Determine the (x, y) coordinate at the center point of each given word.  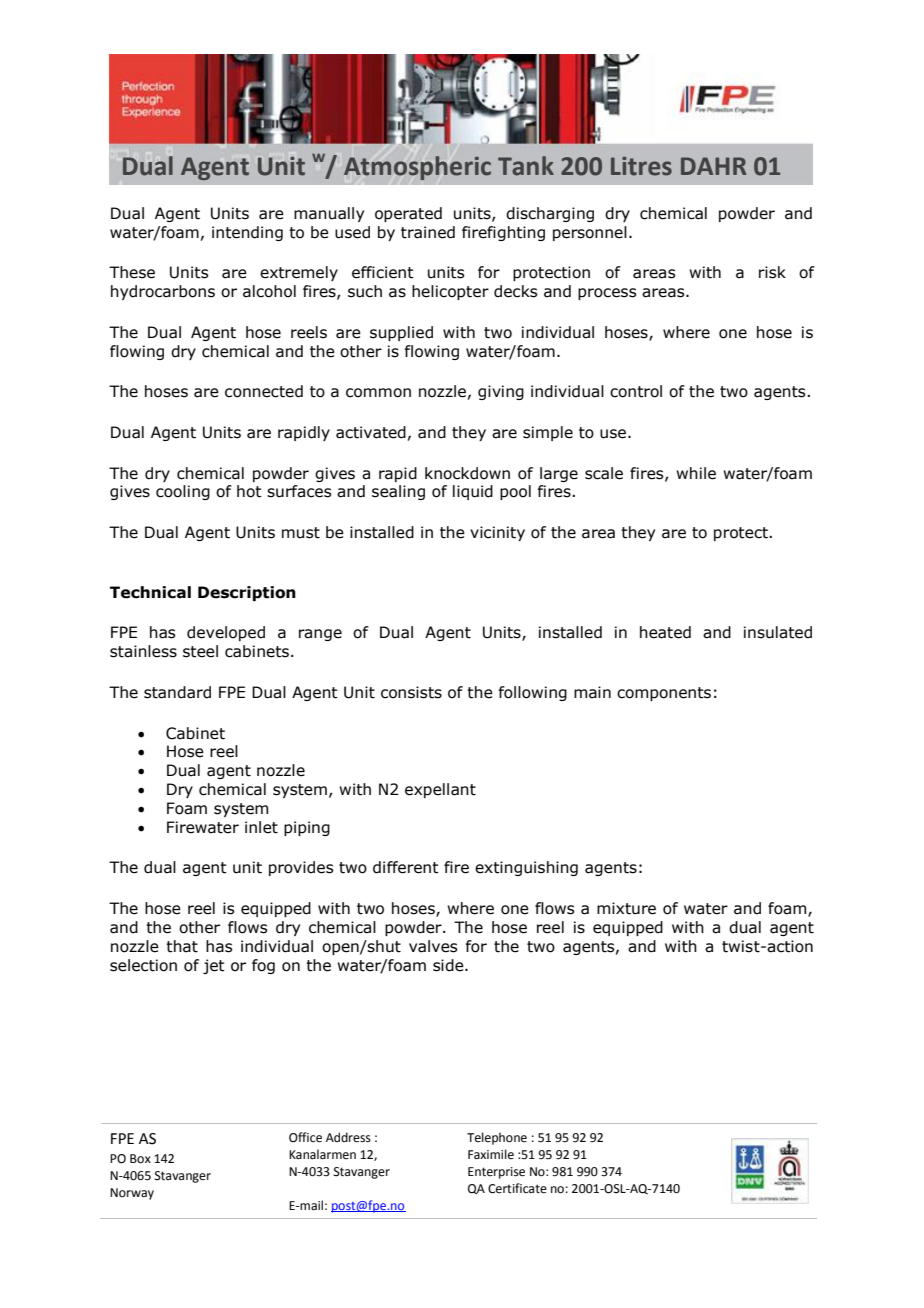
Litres (641, 166)
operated (408, 214)
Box (140, 1159)
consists (411, 692)
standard (177, 692)
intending (247, 233)
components (664, 694)
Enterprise (496, 1173)
